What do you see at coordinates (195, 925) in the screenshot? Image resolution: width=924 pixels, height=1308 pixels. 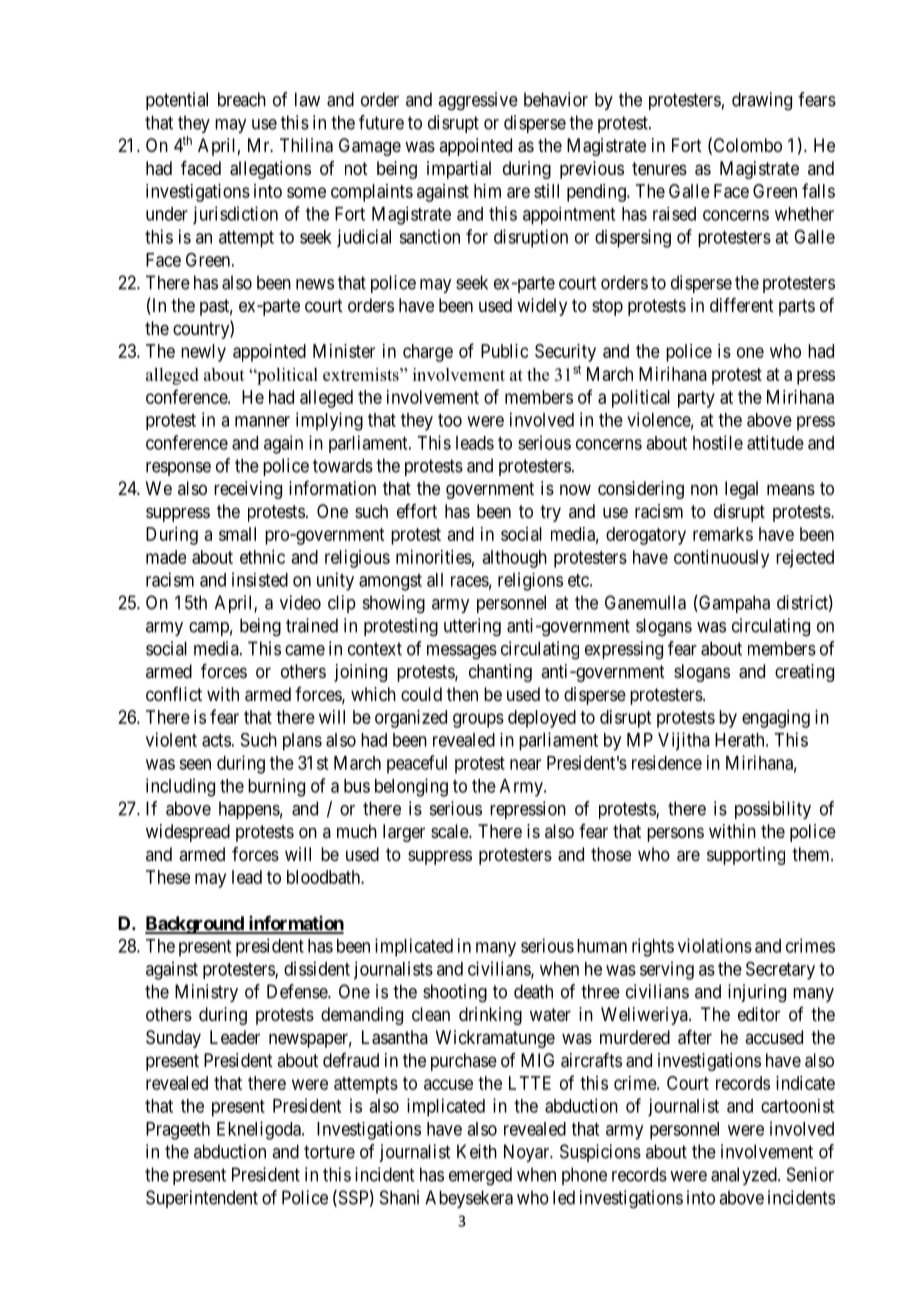 I see `Background` at bounding box center [195, 925].
